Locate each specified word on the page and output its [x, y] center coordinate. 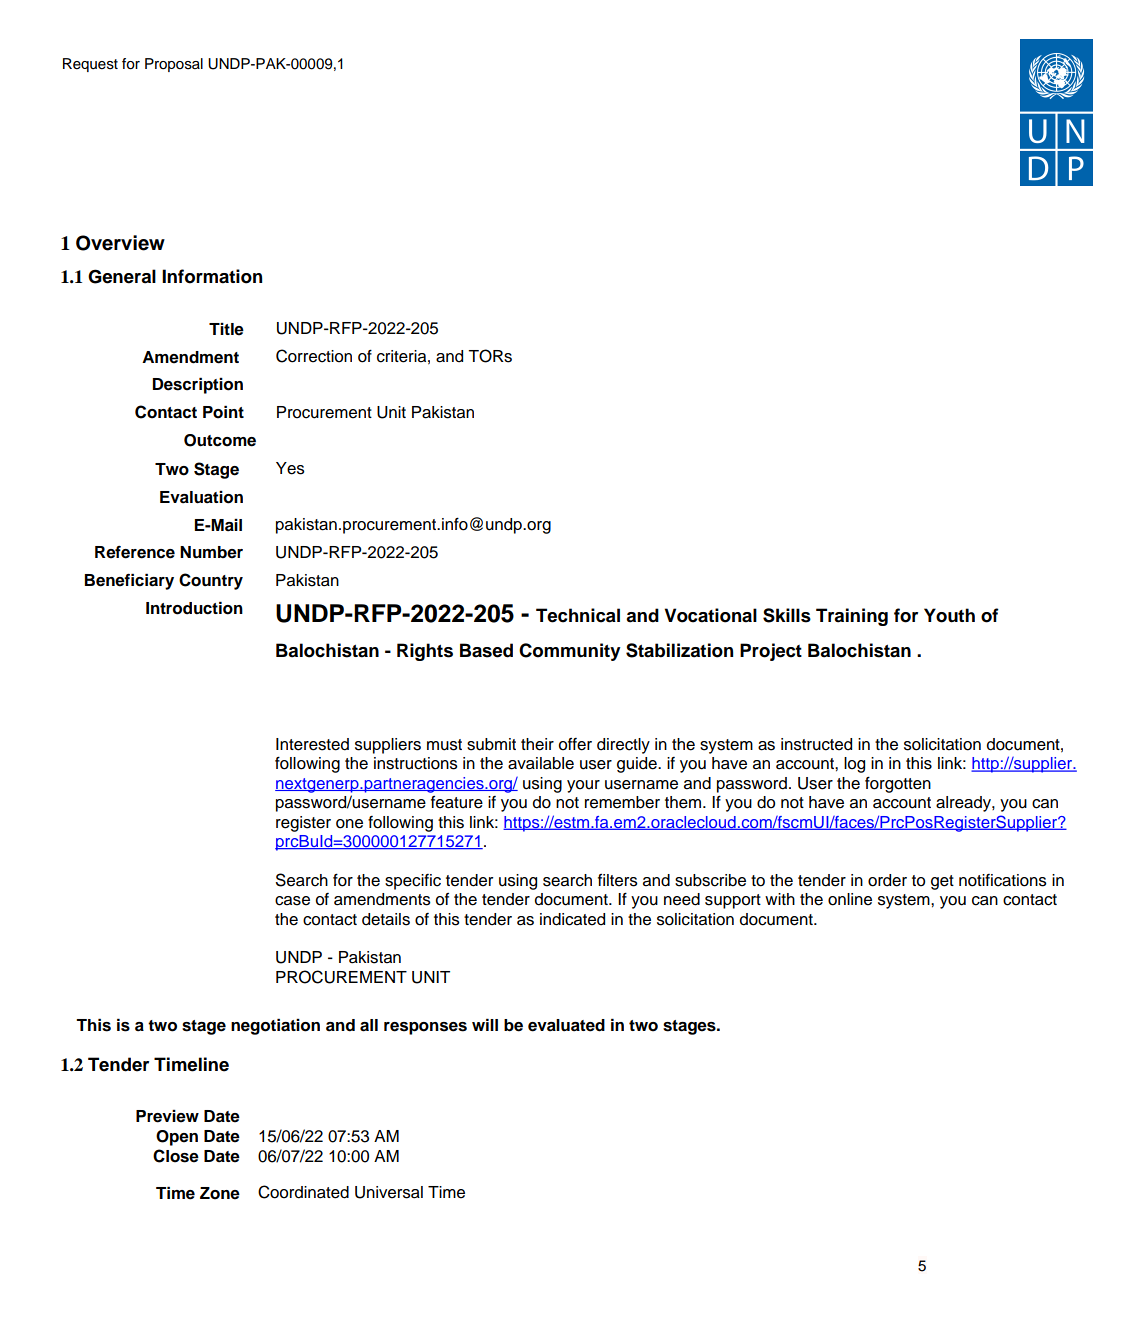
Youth [949, 615]
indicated [572, 919]
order [887, 880]
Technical [578, 615]
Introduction [194, 608]
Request [90, 65]
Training [852, 617]
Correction [314, 356]
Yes [290, 468]
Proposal [174, 65]
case [292, 901]
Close [176, 1156]
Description [198, 385]
